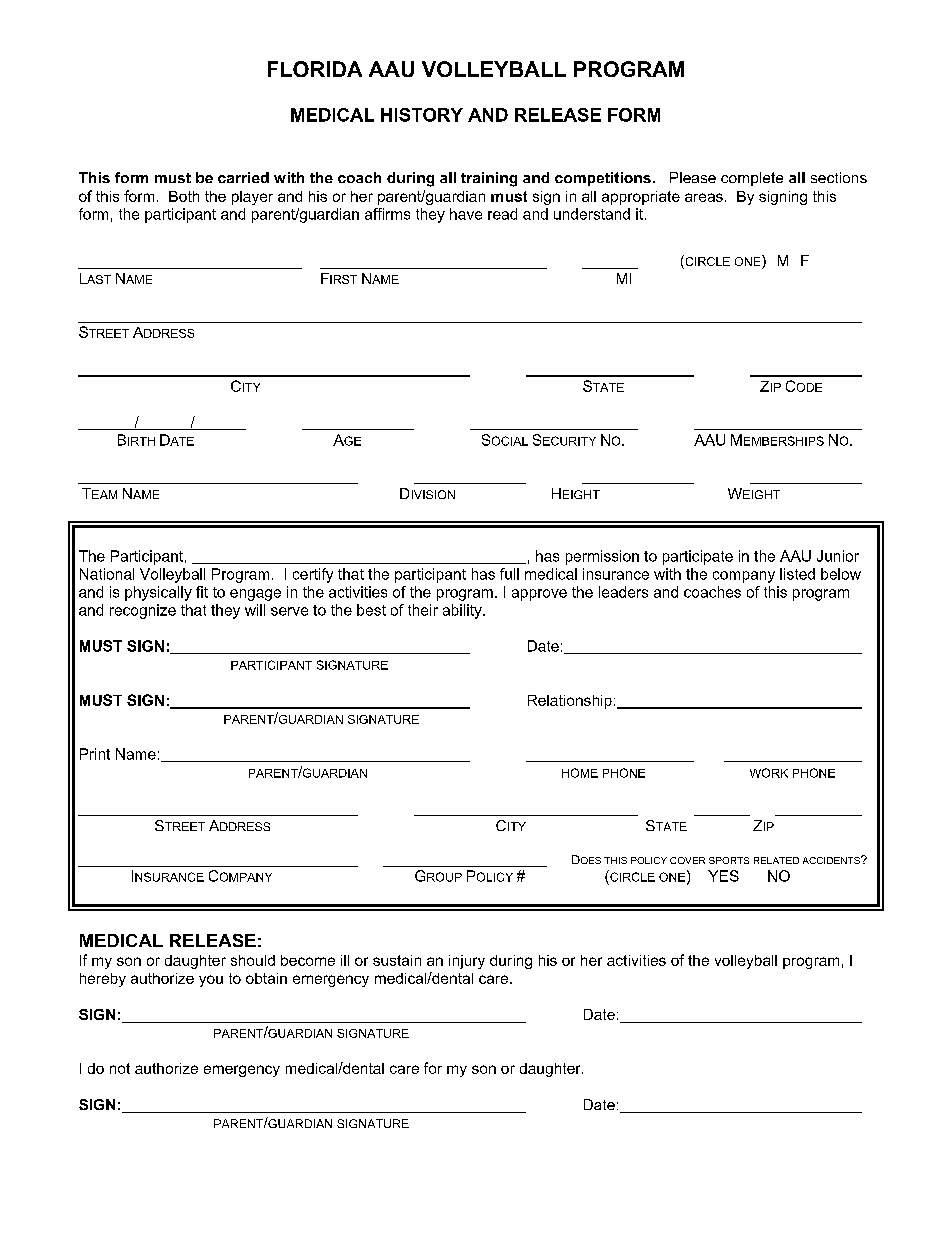  Describe the element at coordinates (509, 574) in the screenshot. I see `full` at that location.
